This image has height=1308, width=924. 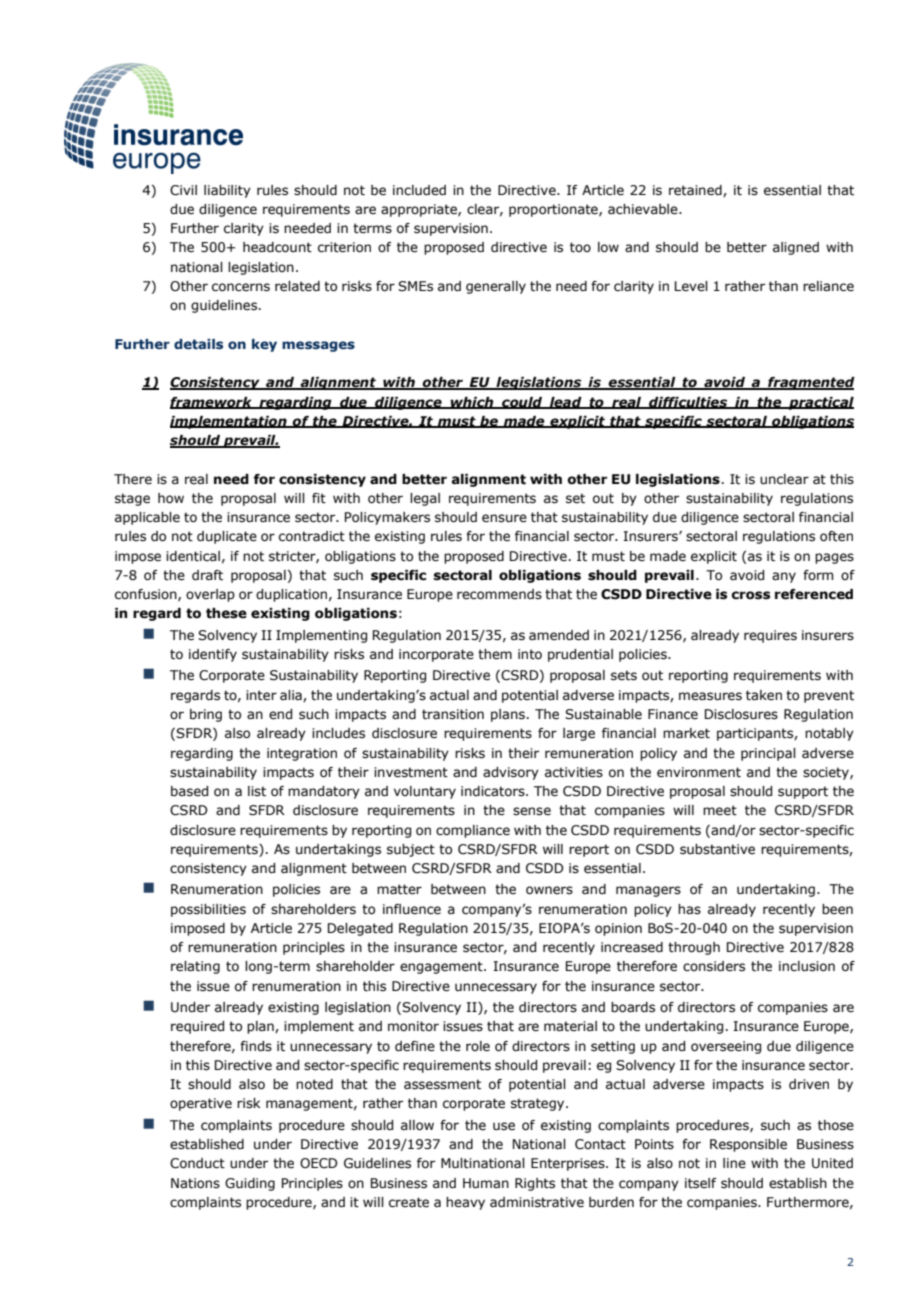 What do you see at coordinates (419, 190) in the image?
I see `included` at bounding box center [419, 190].
